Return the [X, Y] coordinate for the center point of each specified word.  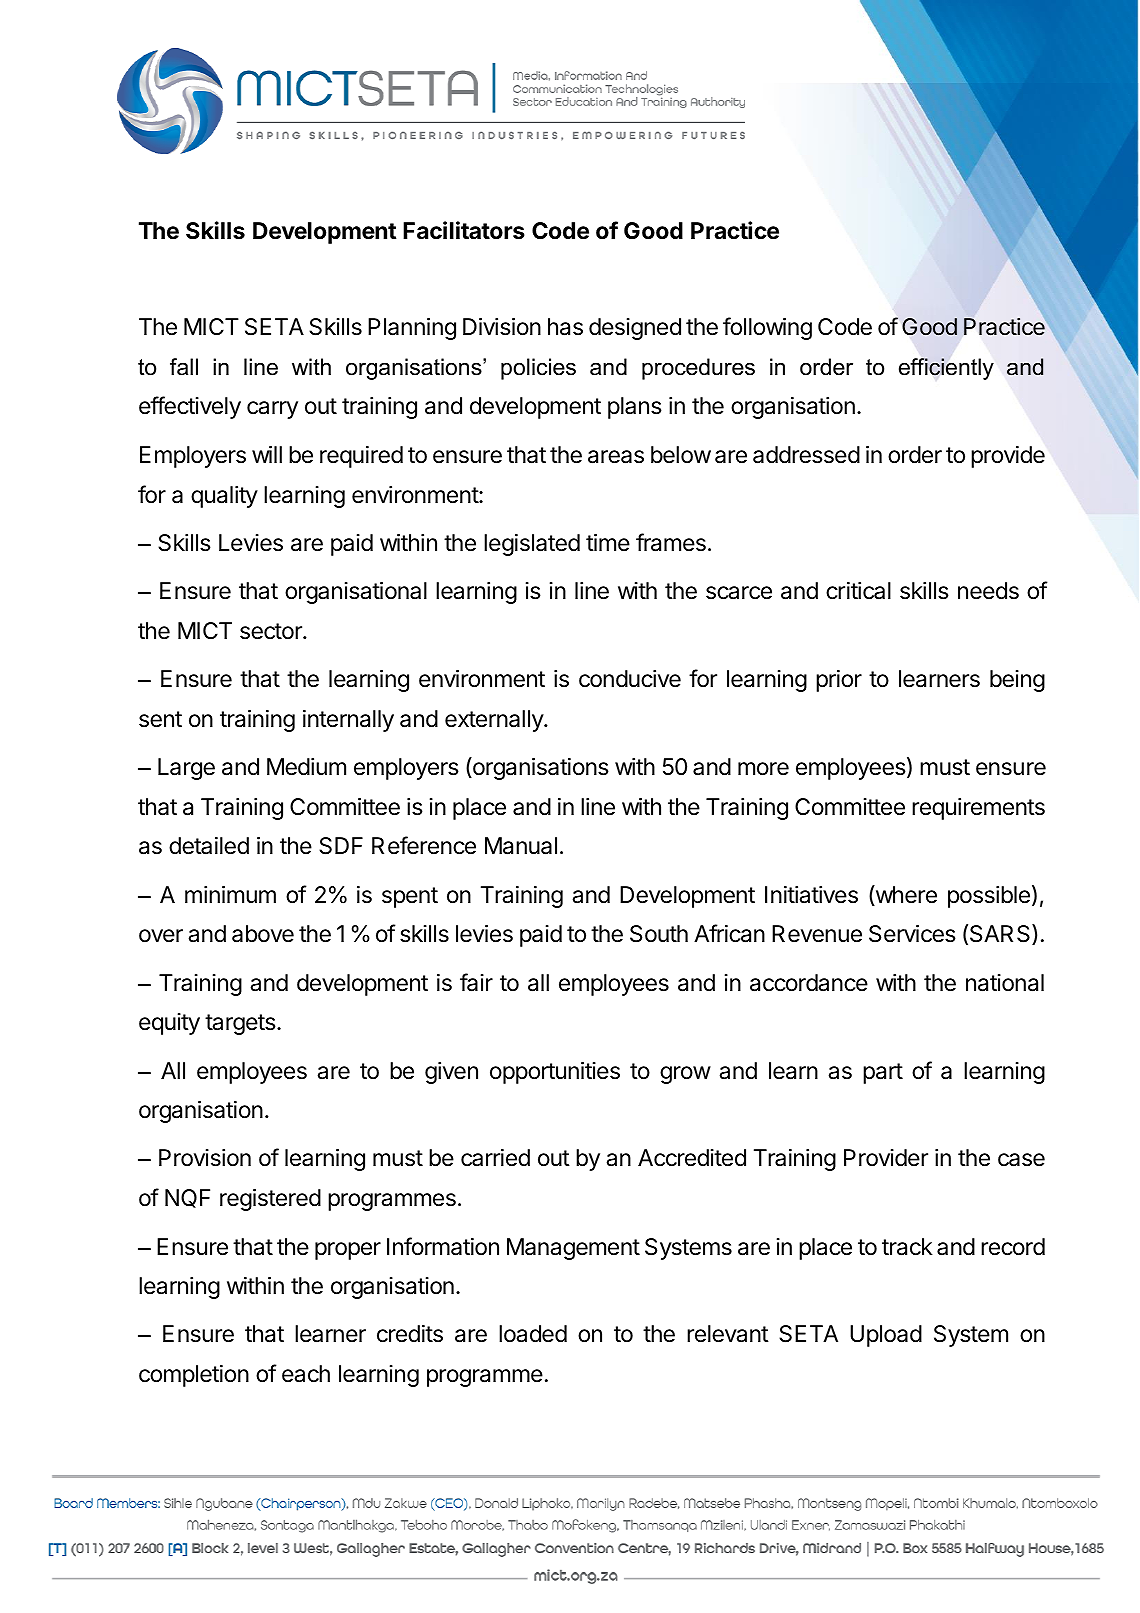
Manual [521, 846]
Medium [306, 767]
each [306, 1374]
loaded [533, 1334]
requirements [978, 809]
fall [184, 367]
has [565, 327]
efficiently [946, 369]
